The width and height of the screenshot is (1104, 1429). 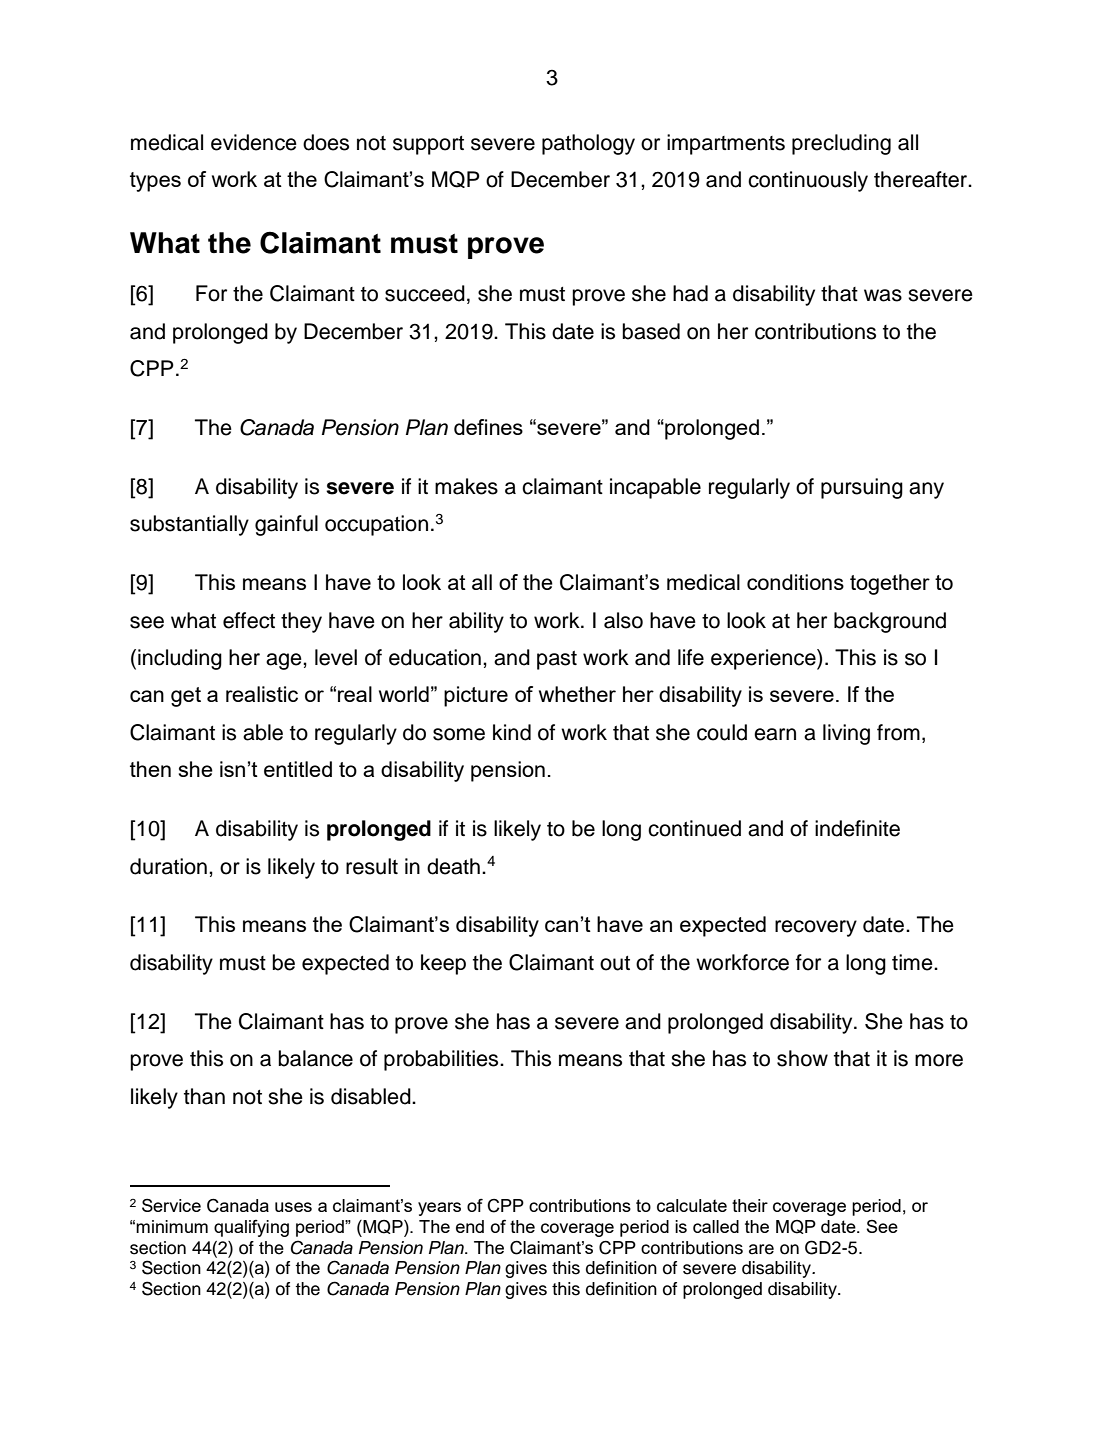 What do you see at coordinates (251, 1228) in the screenshot?
I see `qualifying` at bounding box center [251, 1228].
